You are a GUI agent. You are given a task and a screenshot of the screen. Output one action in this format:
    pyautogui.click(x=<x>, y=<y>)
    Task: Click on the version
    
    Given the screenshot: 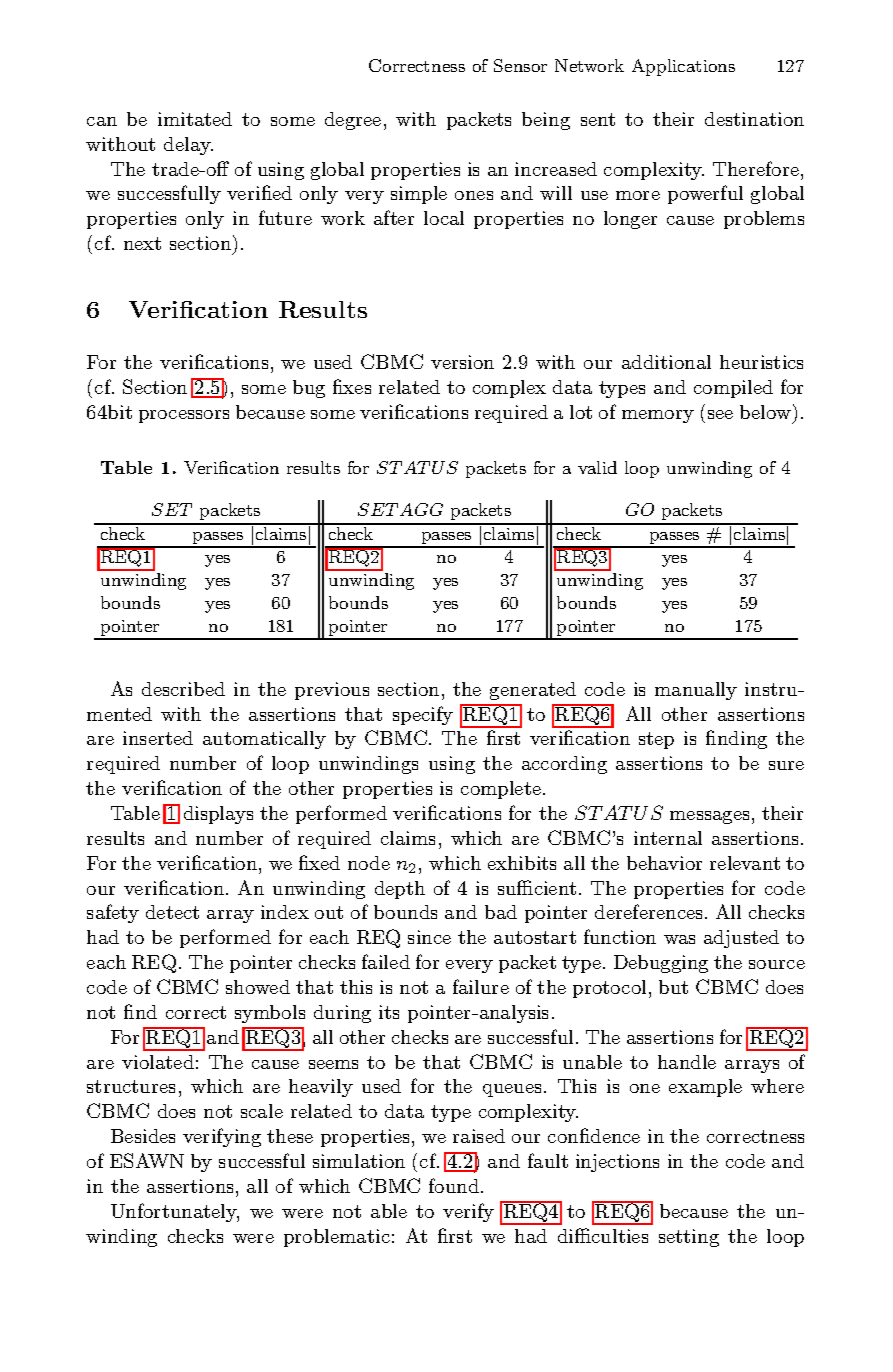 What is the action you would take?
    pyautogui.click(x=462, y=362)
